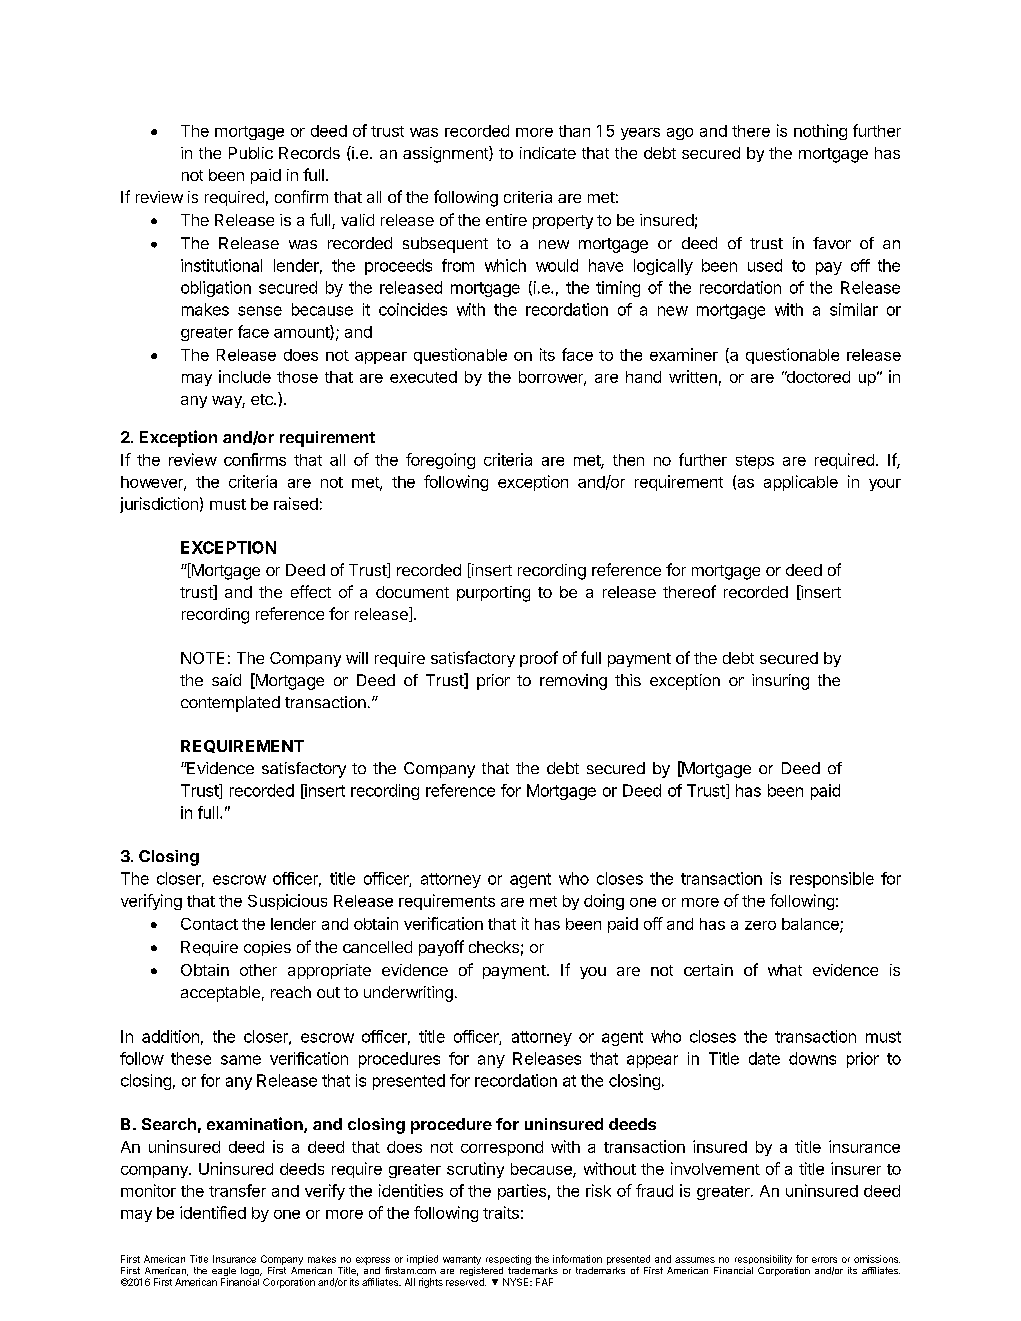  What do you see at coordinates (245, 376) in the document?
I see `include` at bounding box center [245, 376].
